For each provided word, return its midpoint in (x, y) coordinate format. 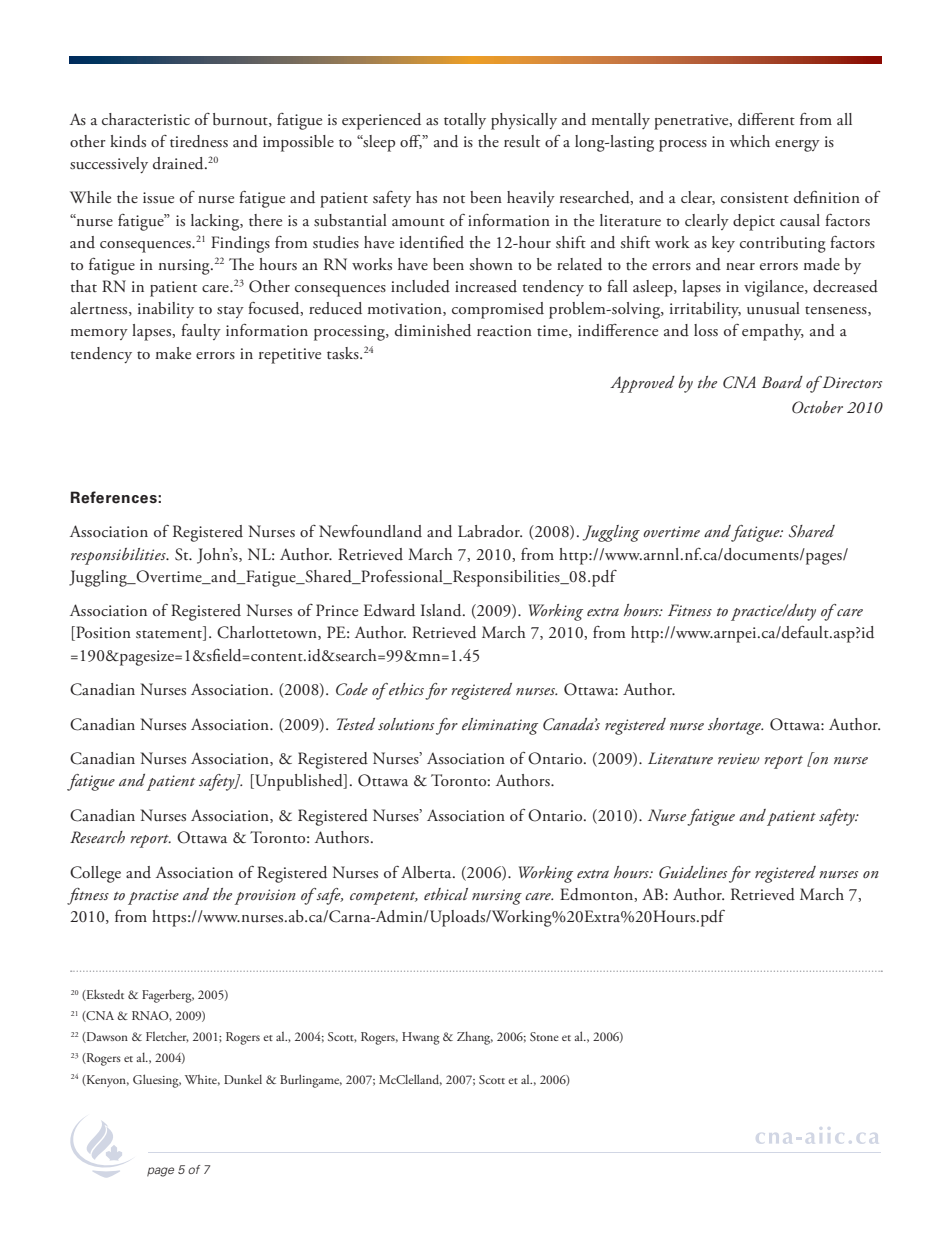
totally (465, 121)
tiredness (199, 141)
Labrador (490, 531)
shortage (735, 726)
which (749, 141)
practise (153, 897)
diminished (433, 330)
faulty (201, 332)
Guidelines (693, 872)
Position (102, 633)
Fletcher (167, 1037)
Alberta (427, 872)
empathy (773, 332)
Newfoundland (370, 531)
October (817, 407)
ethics (405, 689)
